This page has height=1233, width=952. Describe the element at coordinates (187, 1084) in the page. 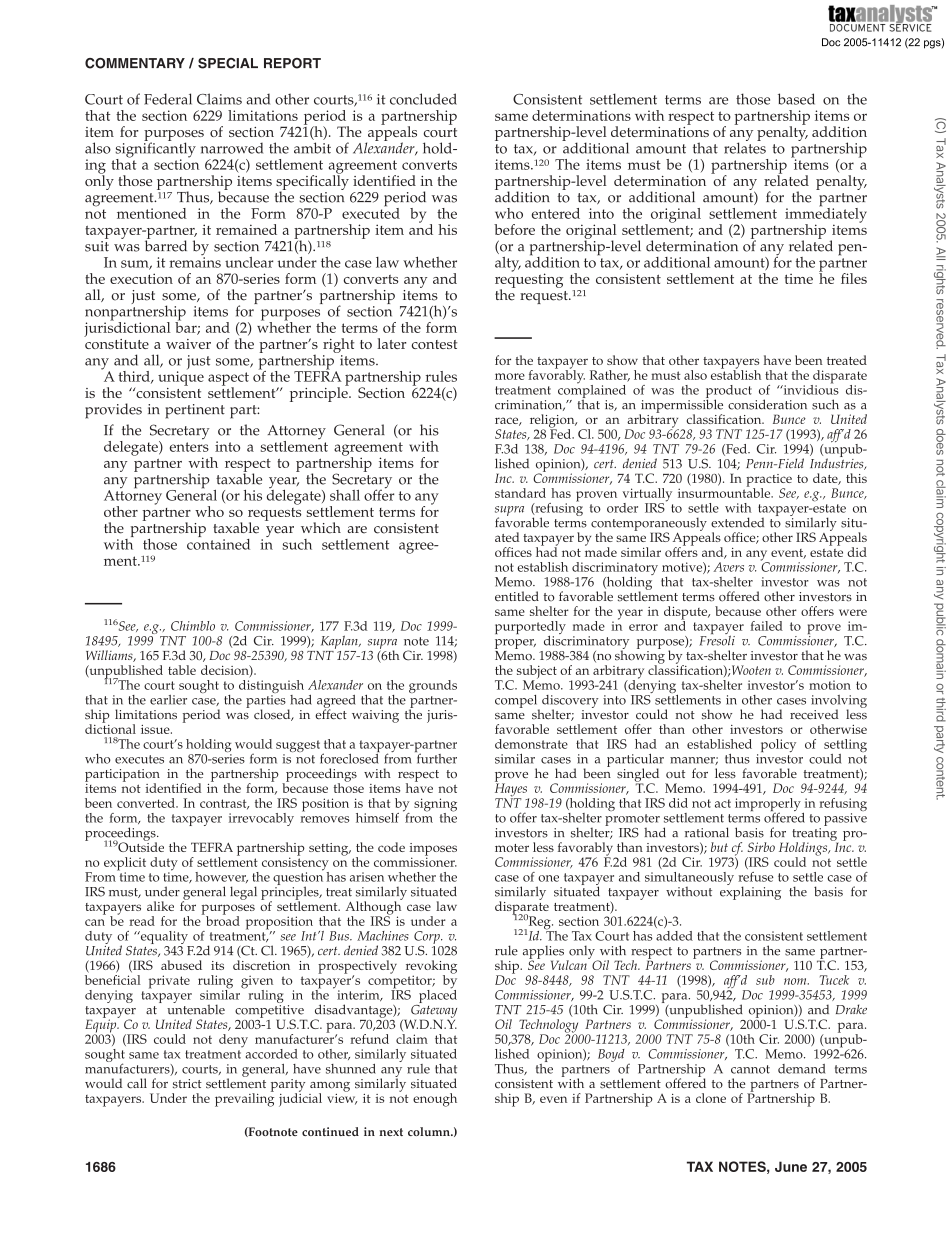

I see `strict` at that location.
